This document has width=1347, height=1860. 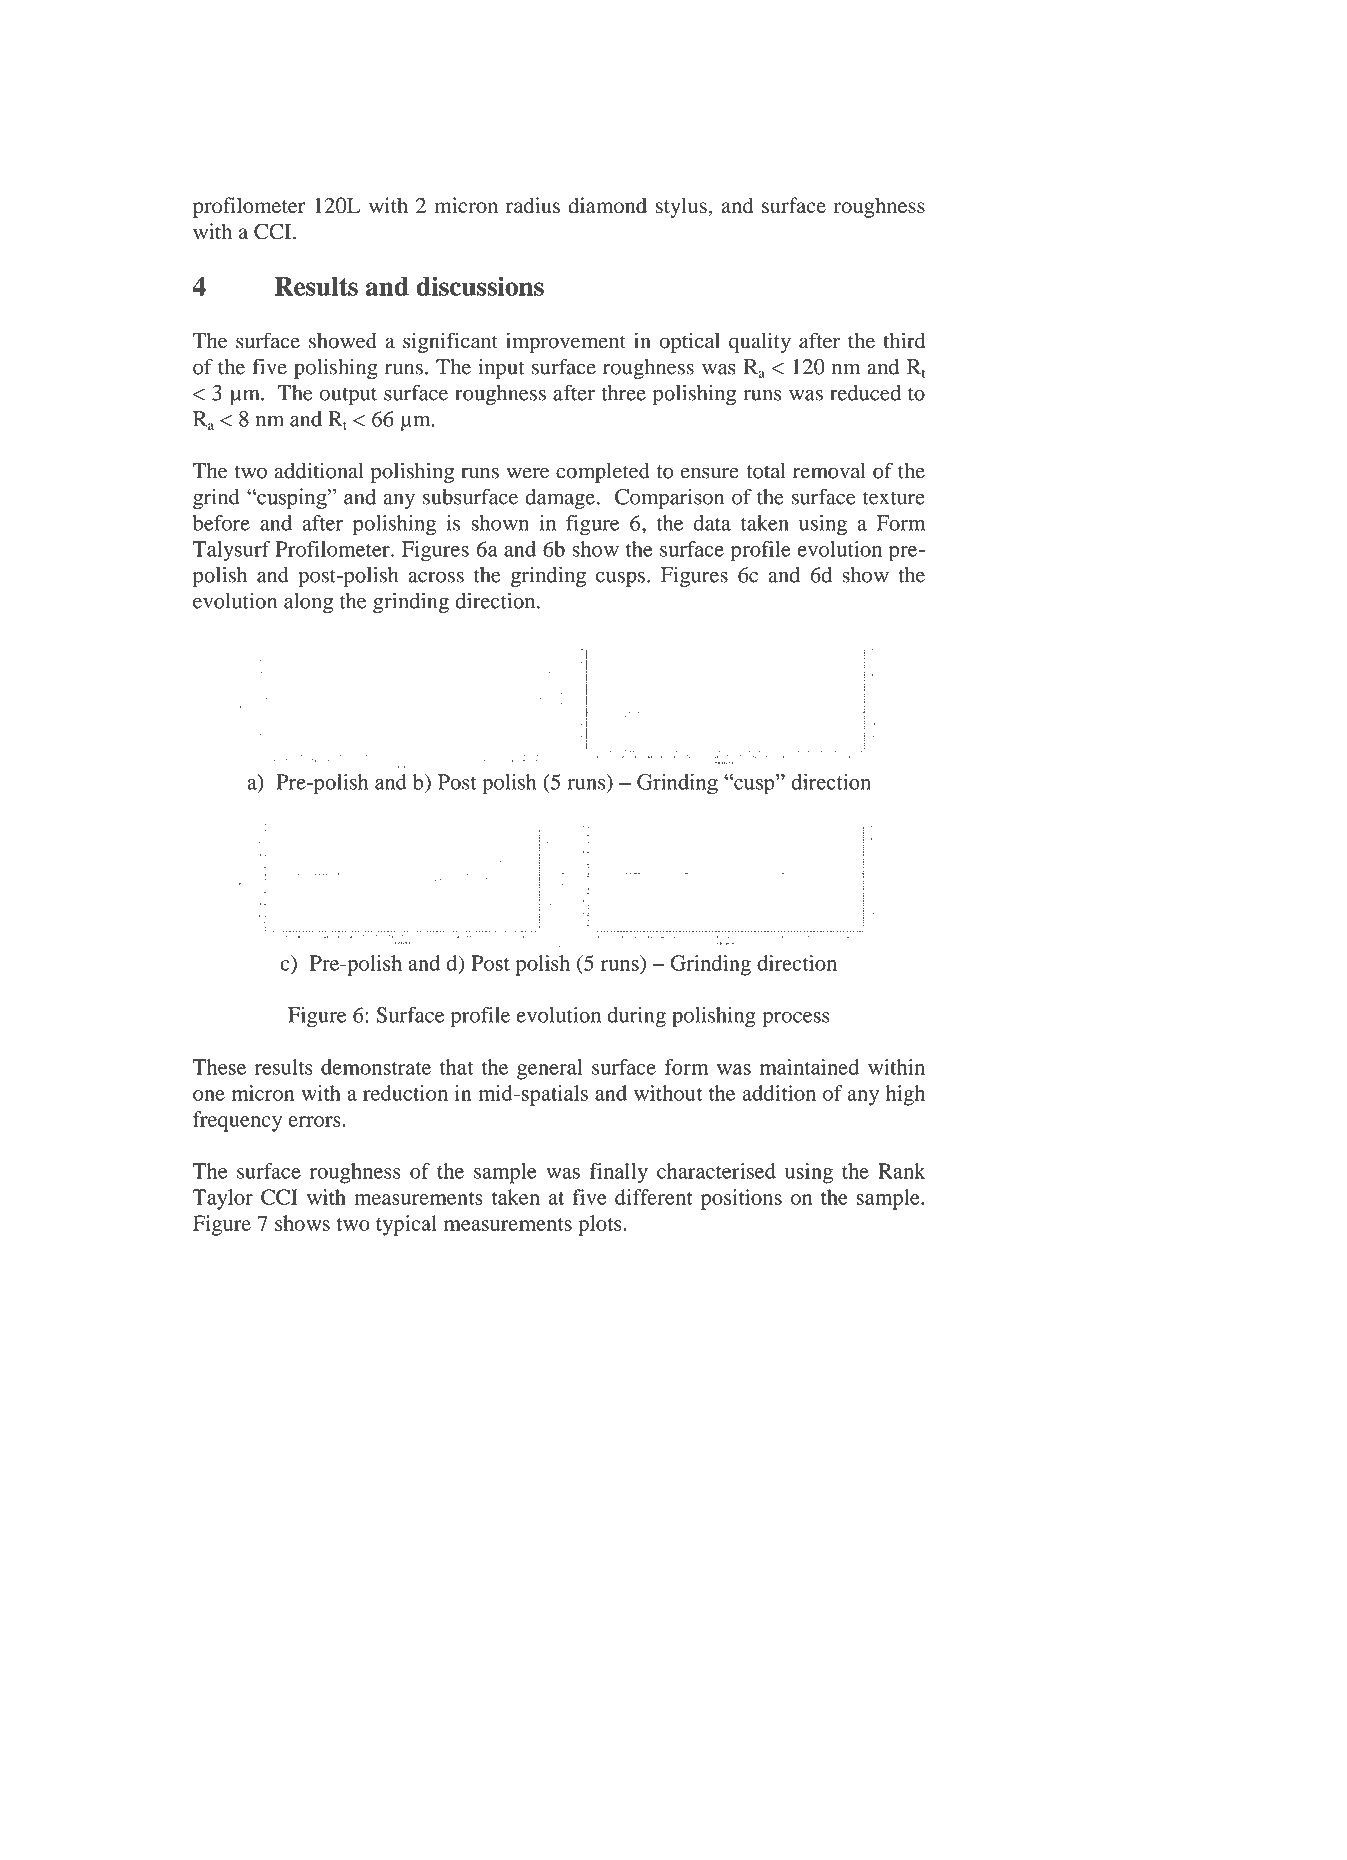 I want to click on along, so click(x=308, y=603).
